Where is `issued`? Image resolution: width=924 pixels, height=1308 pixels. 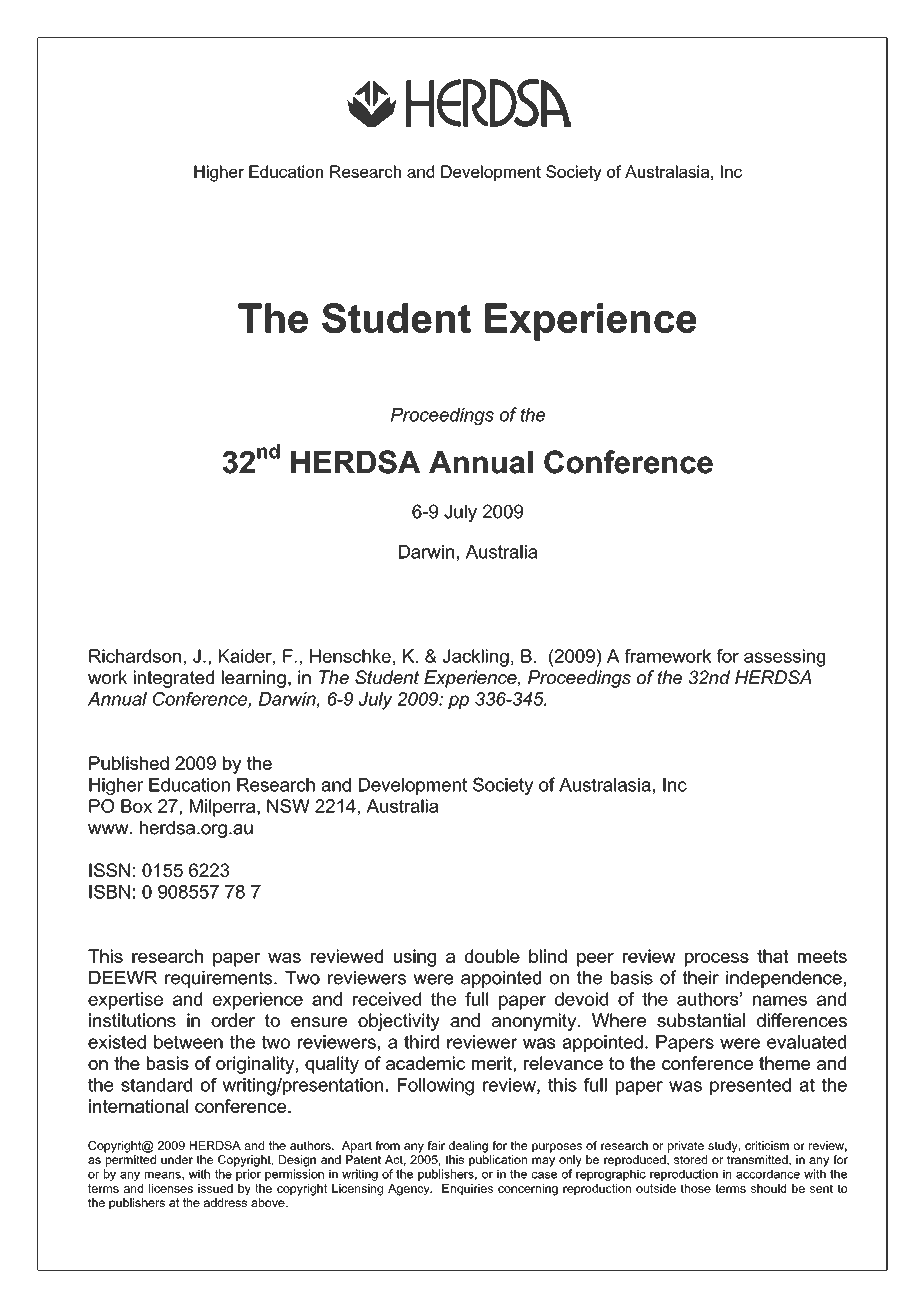
issued is located at coordinates (215, 1188).
